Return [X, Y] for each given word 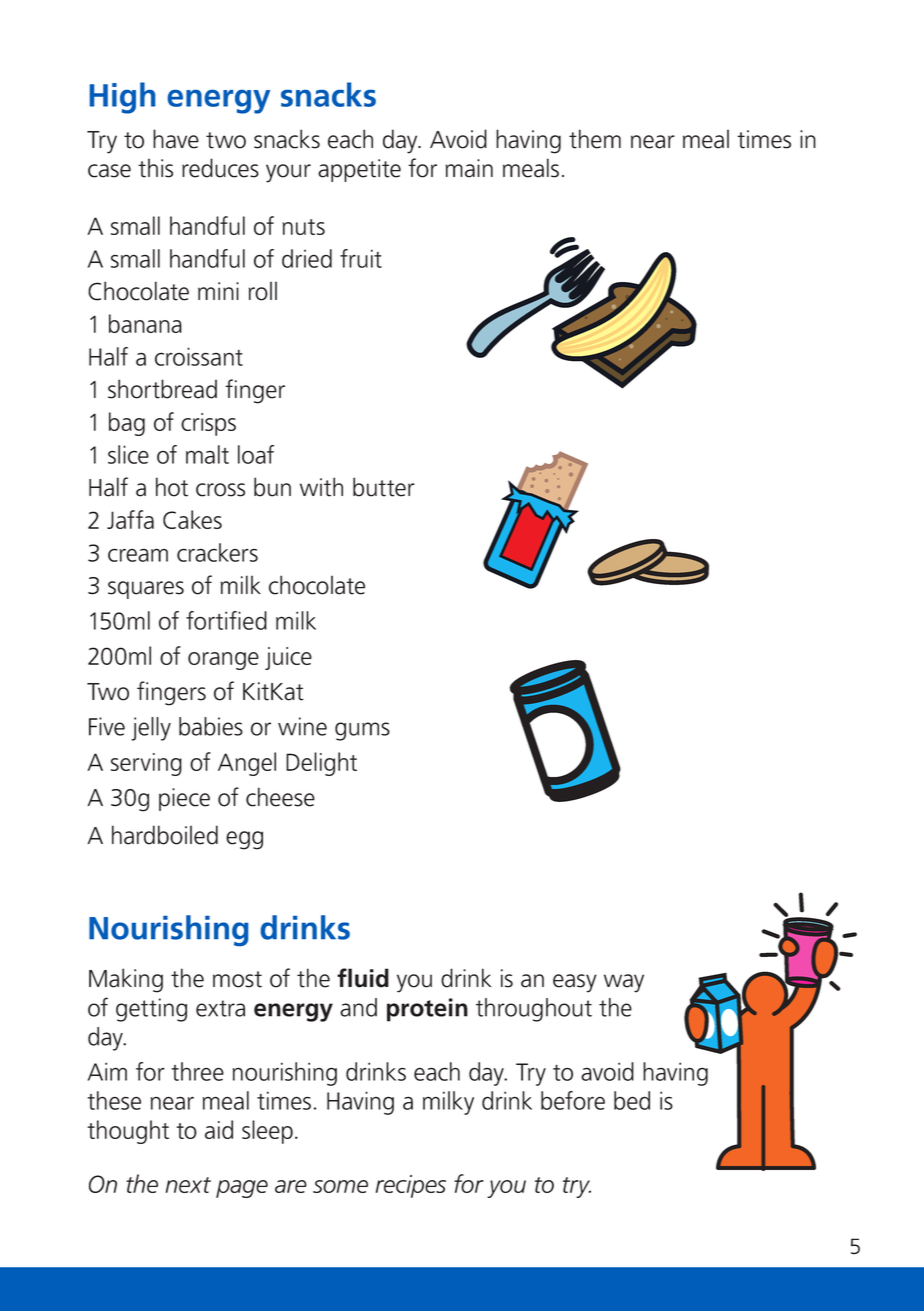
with [321, 487]
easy [575, 983]
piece [184, 799]
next [188, 1185]
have [176, 139]
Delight [321, 764]
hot [172, 487]
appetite [359, 170]
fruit [361, 258]
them [595, 139]
